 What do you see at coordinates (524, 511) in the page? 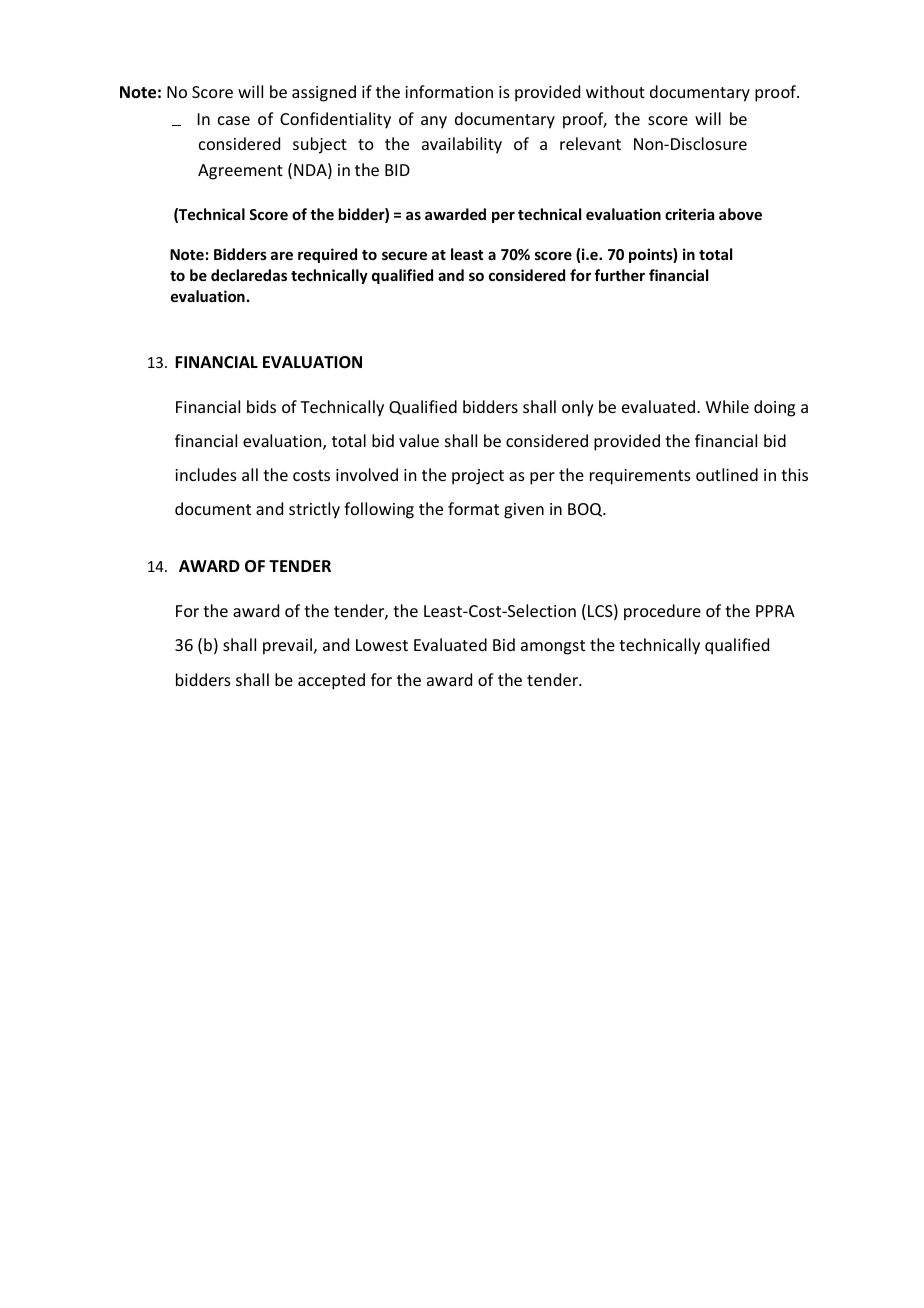
I see `given` at bounding box center [524, 511].
